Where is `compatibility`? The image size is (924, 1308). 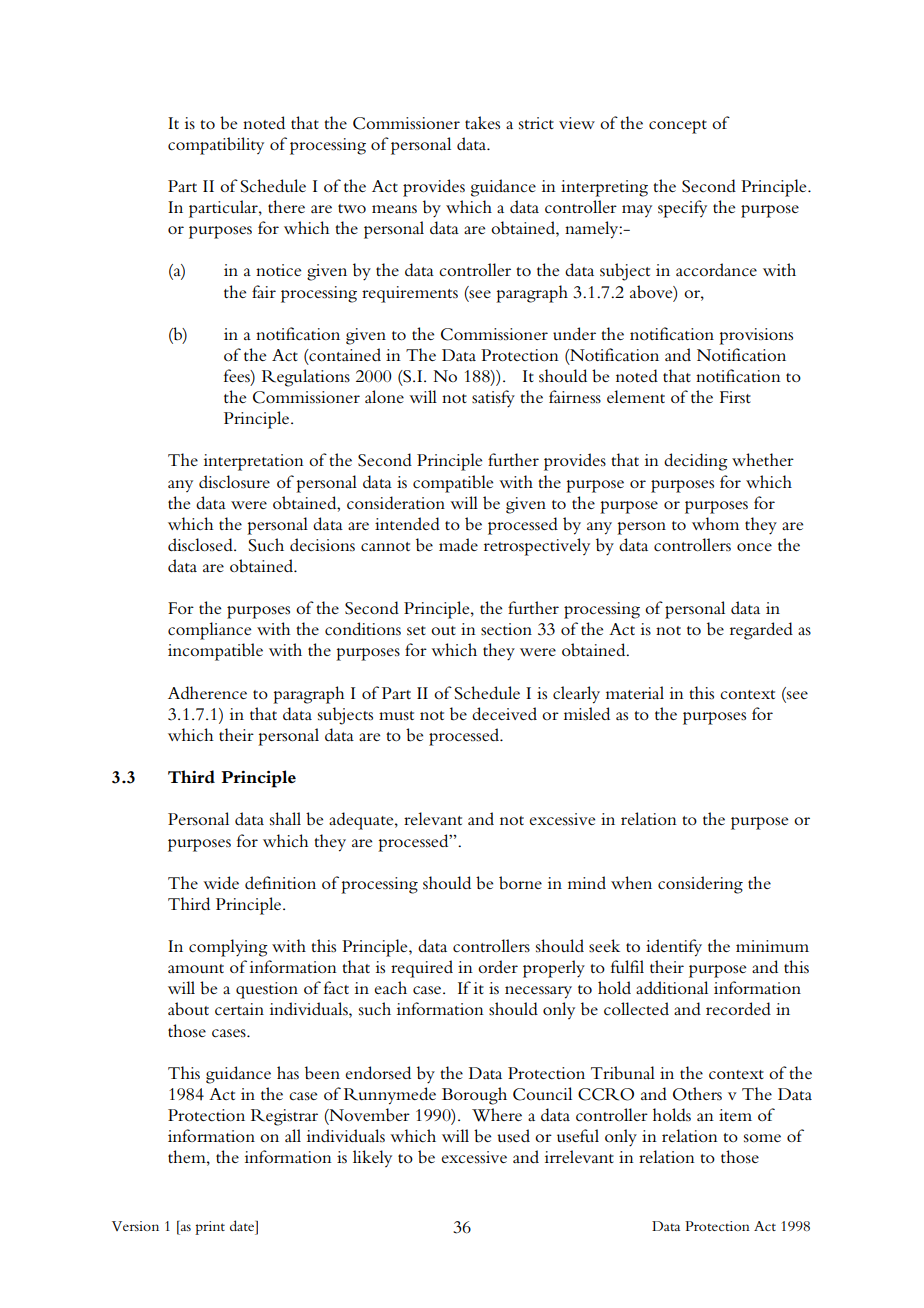 compatibility is located at coordinates (216, 146).
